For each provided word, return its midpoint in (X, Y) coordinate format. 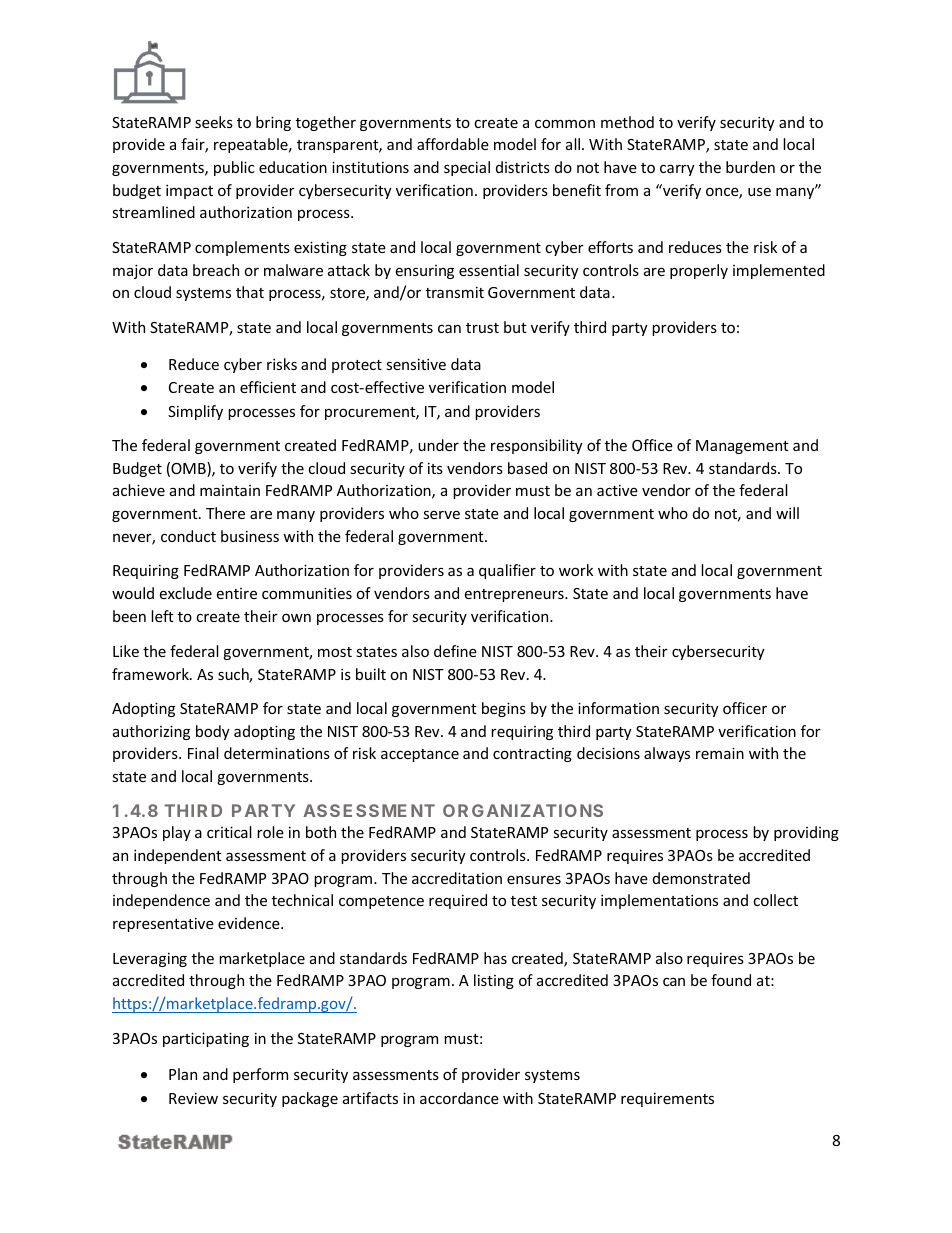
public (234, 168)
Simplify (195, 412)
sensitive (416, 364)
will (787, 513)
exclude (186, 593)
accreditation (457, 878)
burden (750, 167)
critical (229, 832)
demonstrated (701, 878)
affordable (453, 144)
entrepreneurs (515, 595)
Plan (183, 1074)
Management (742, 447)
